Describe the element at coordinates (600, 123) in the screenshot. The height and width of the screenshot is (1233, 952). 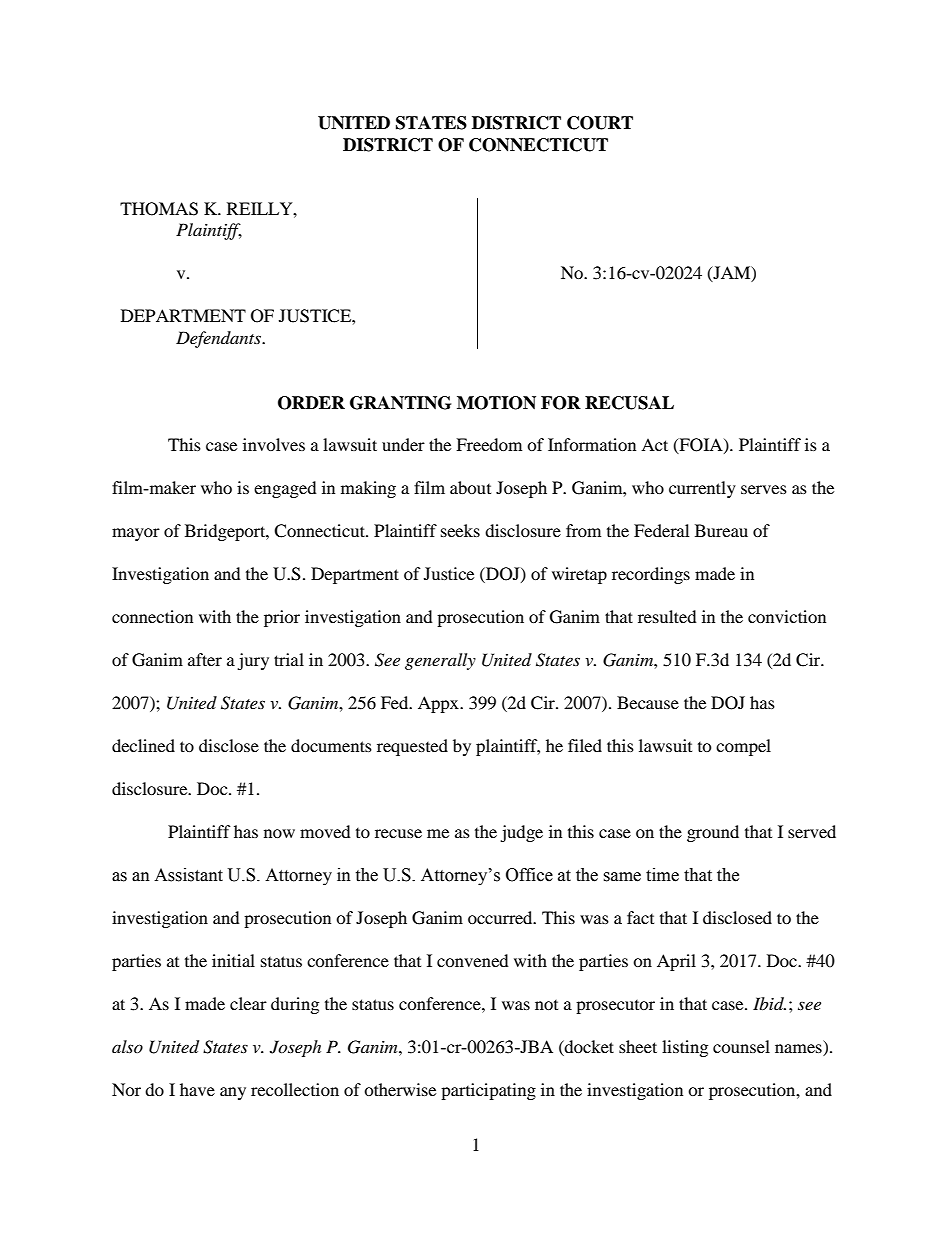
I see `COURT` at that location.
